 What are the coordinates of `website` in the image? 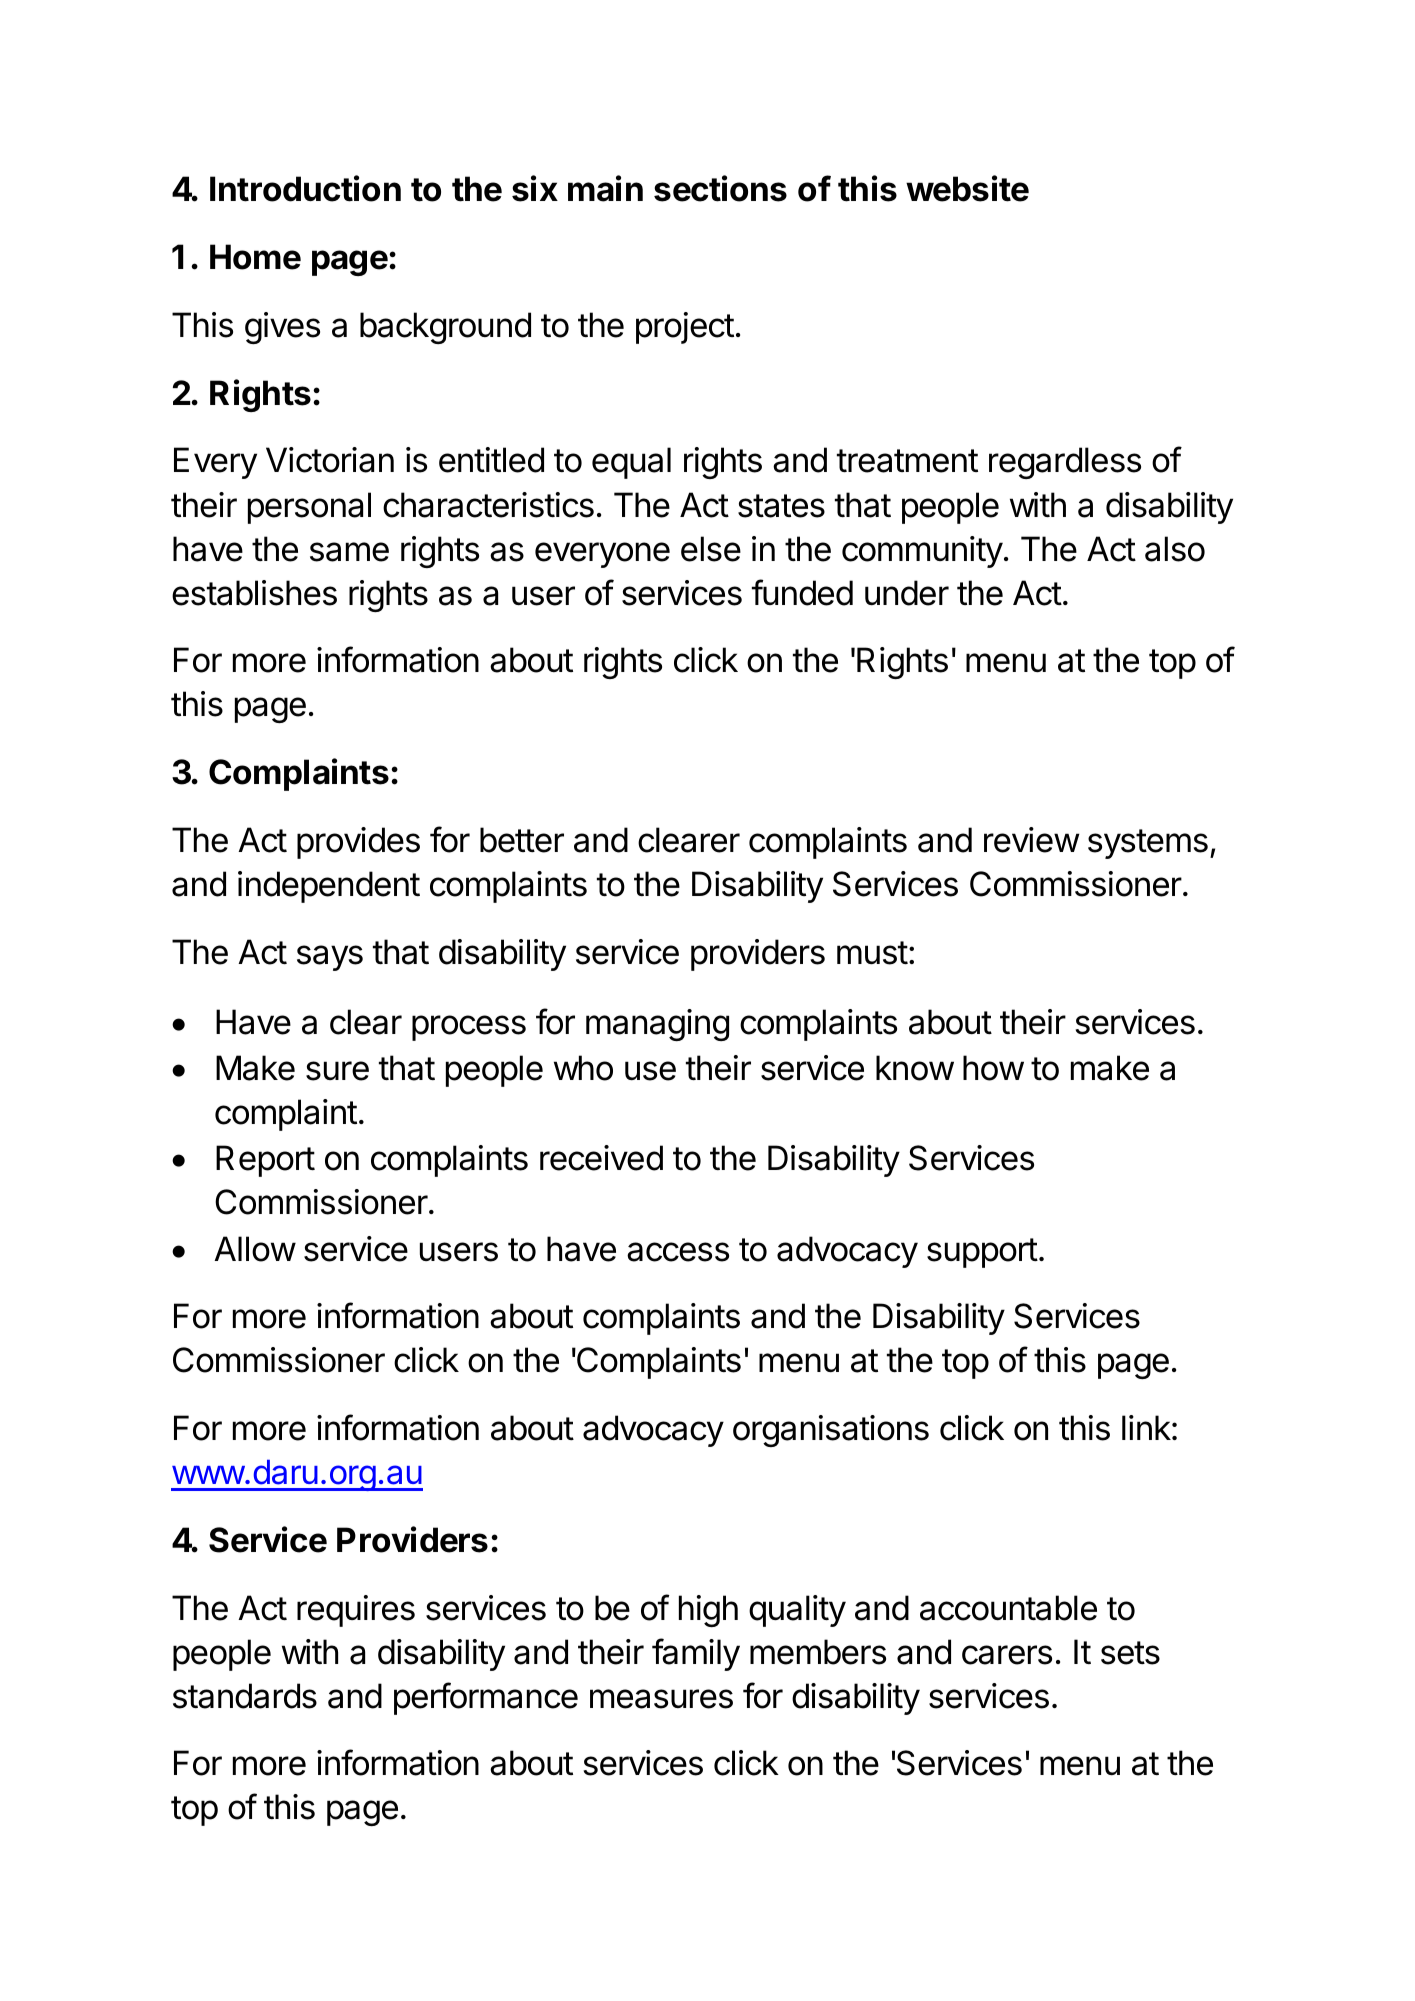 It's located at (967, 188).
